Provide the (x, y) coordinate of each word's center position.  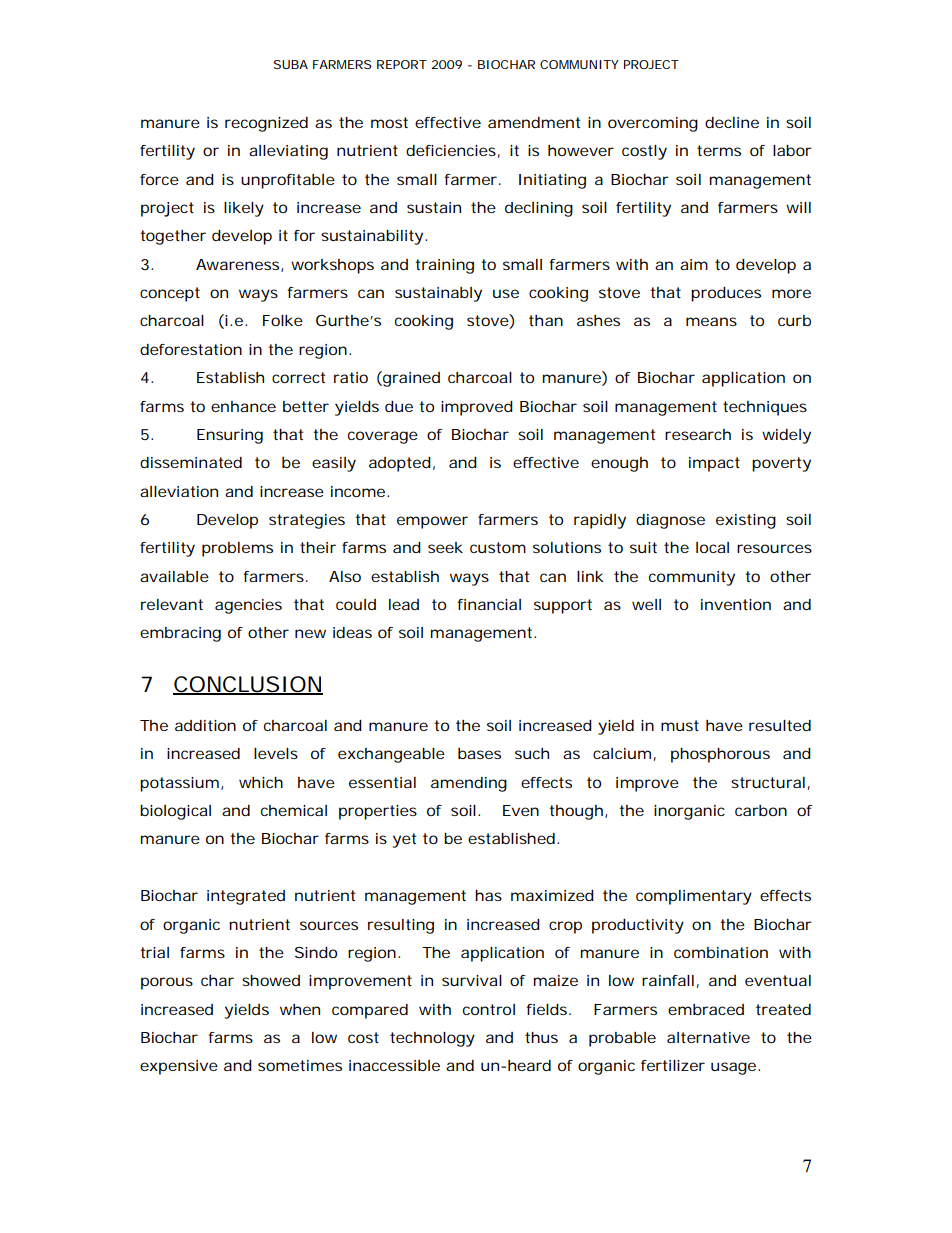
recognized (266, 124)
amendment (534, 122)
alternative (708, 1037)
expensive (179, 1067)
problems (237, 549)
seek (445, 547)
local (712, 547)
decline (732, 122)
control (489, 1009)
